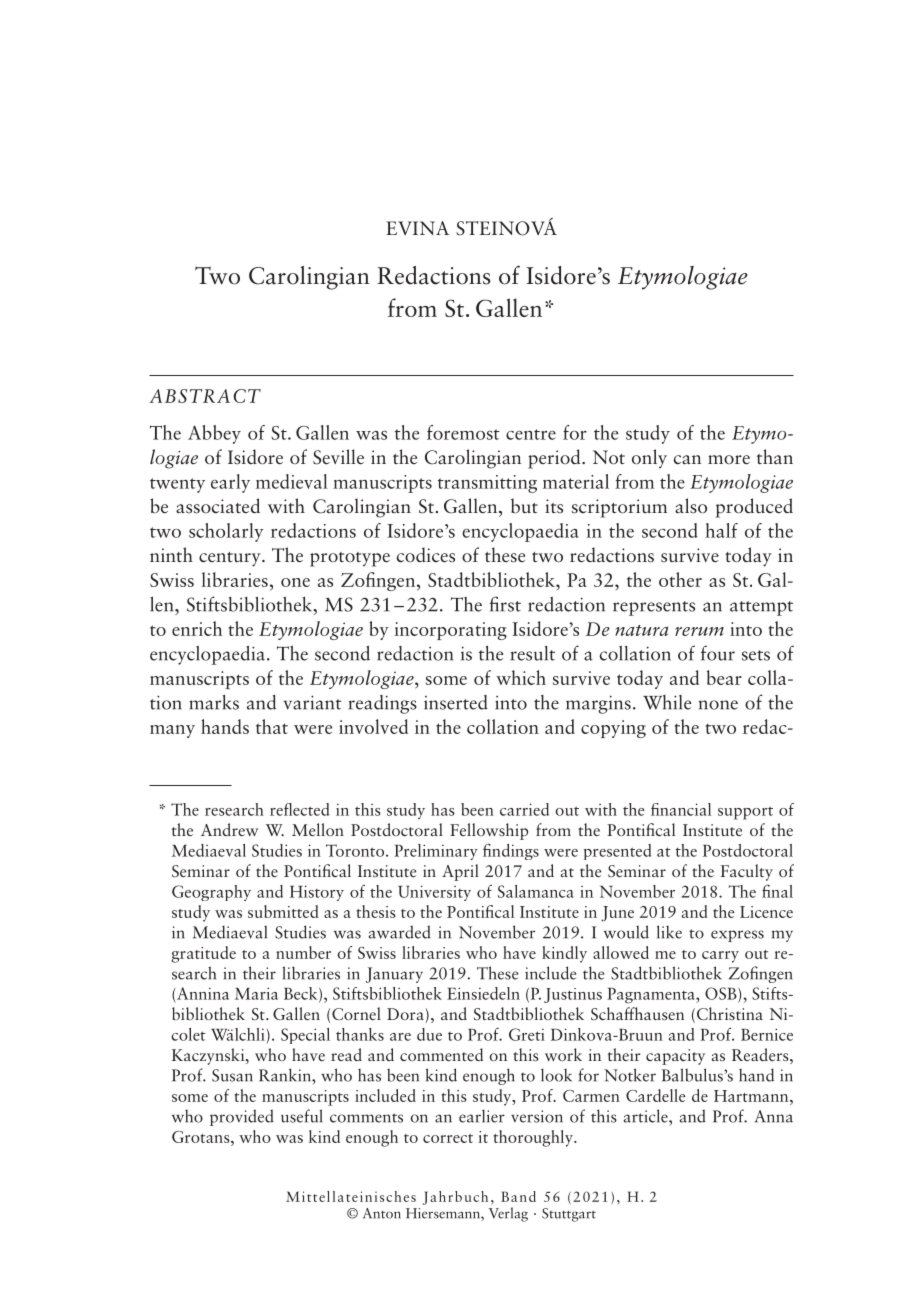  What do you see at coordinates (214, 434) in the image?
I see `Abbey` at bounding box center [214, 434].
